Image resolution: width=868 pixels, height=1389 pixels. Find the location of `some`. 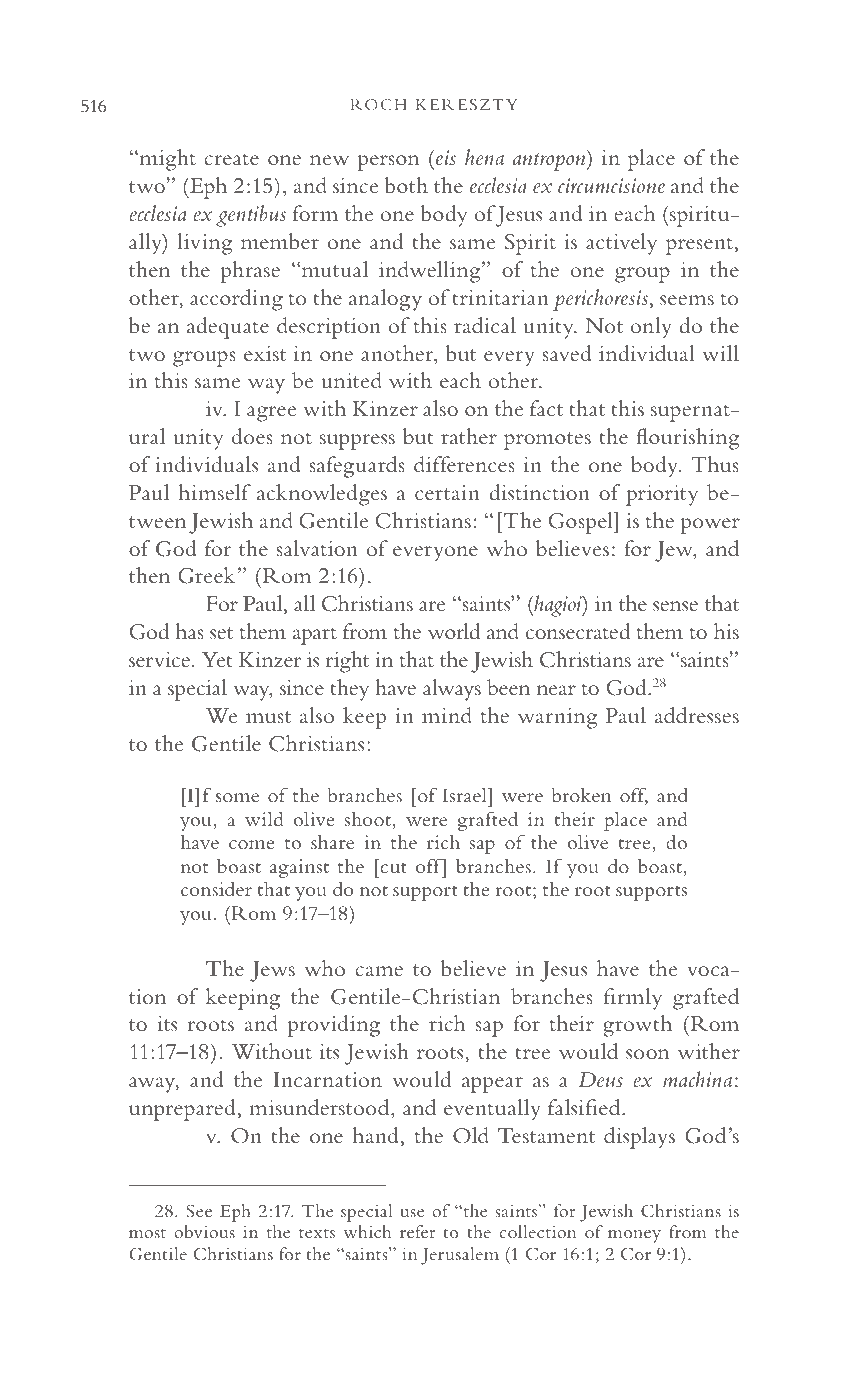

some is located at coordinates (237, 797).
